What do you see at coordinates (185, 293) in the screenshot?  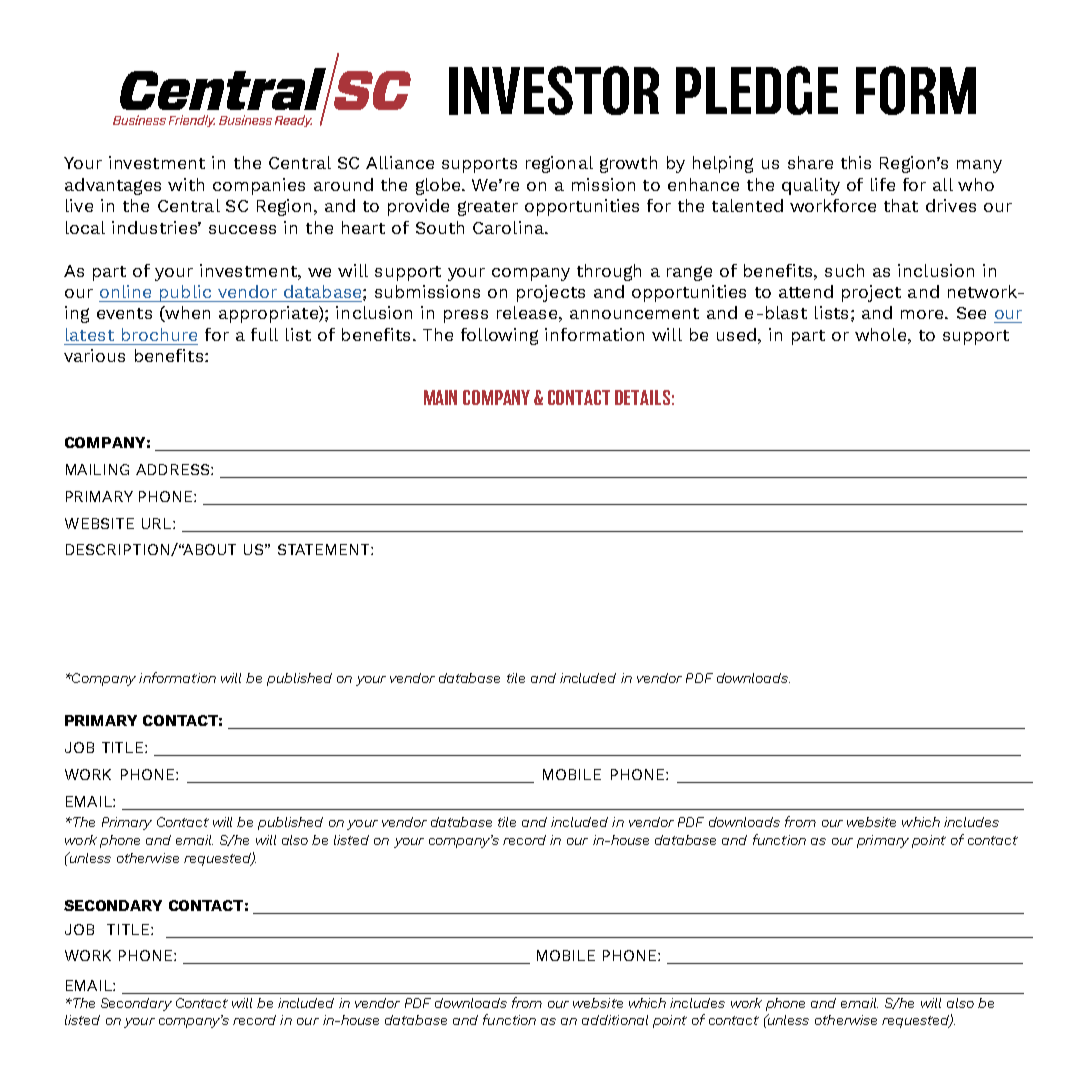 I see `public` at bounding box center [185, 293].
